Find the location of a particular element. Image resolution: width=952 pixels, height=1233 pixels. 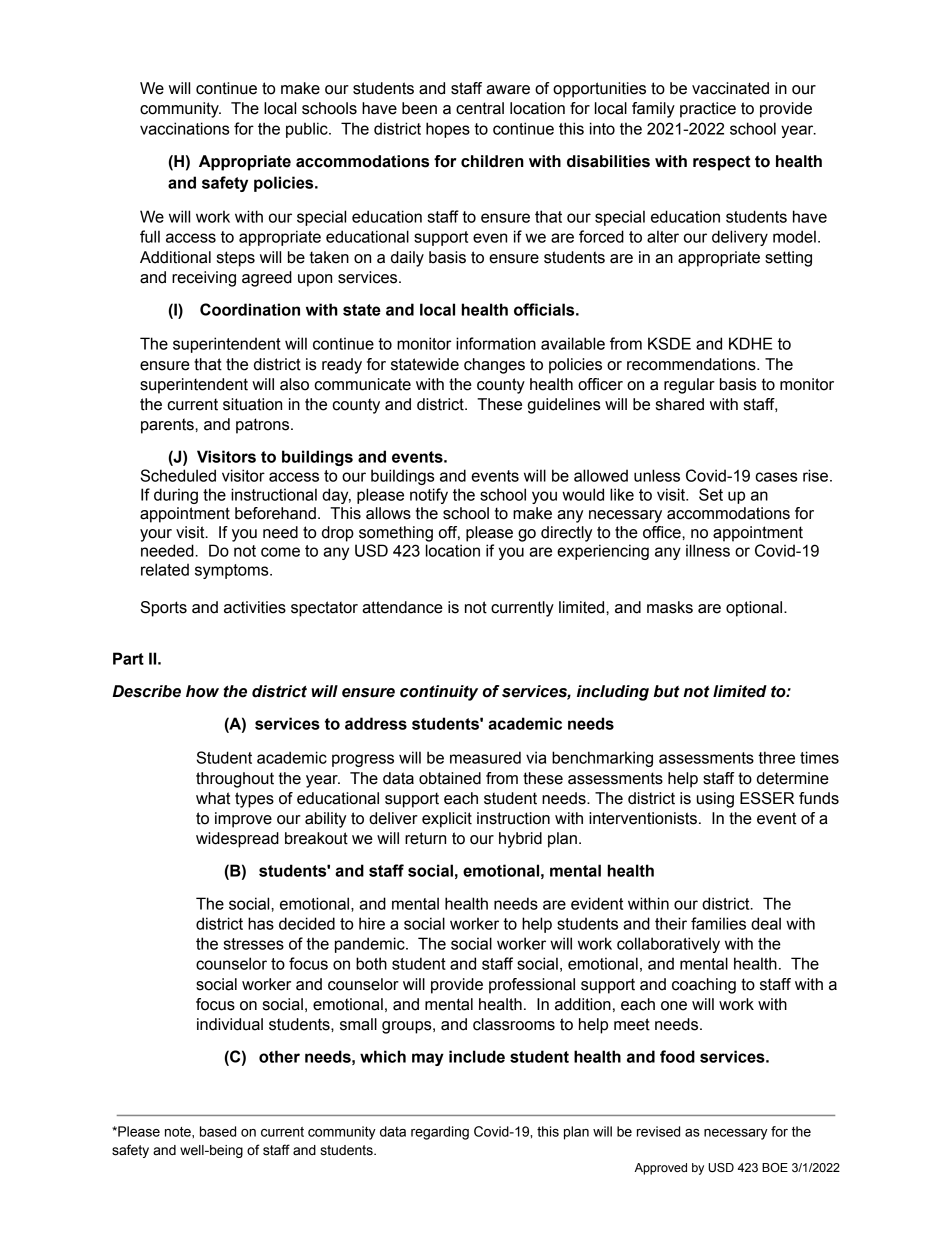

notify is located at coordinates (429, 496).
